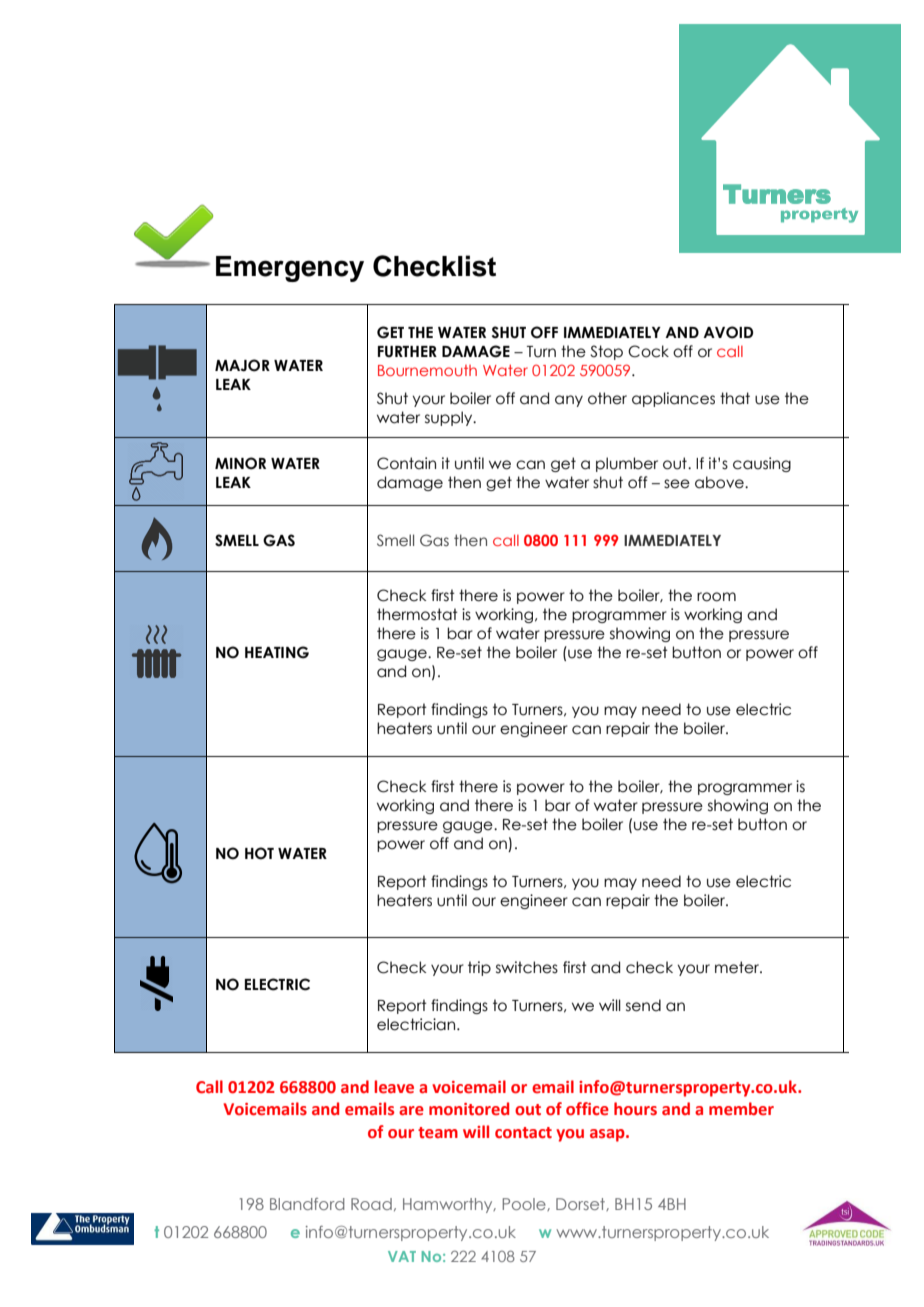 The height and width of the screenshot is (1307, 924). I want to click on Bournemouth, so click(427, 370).
